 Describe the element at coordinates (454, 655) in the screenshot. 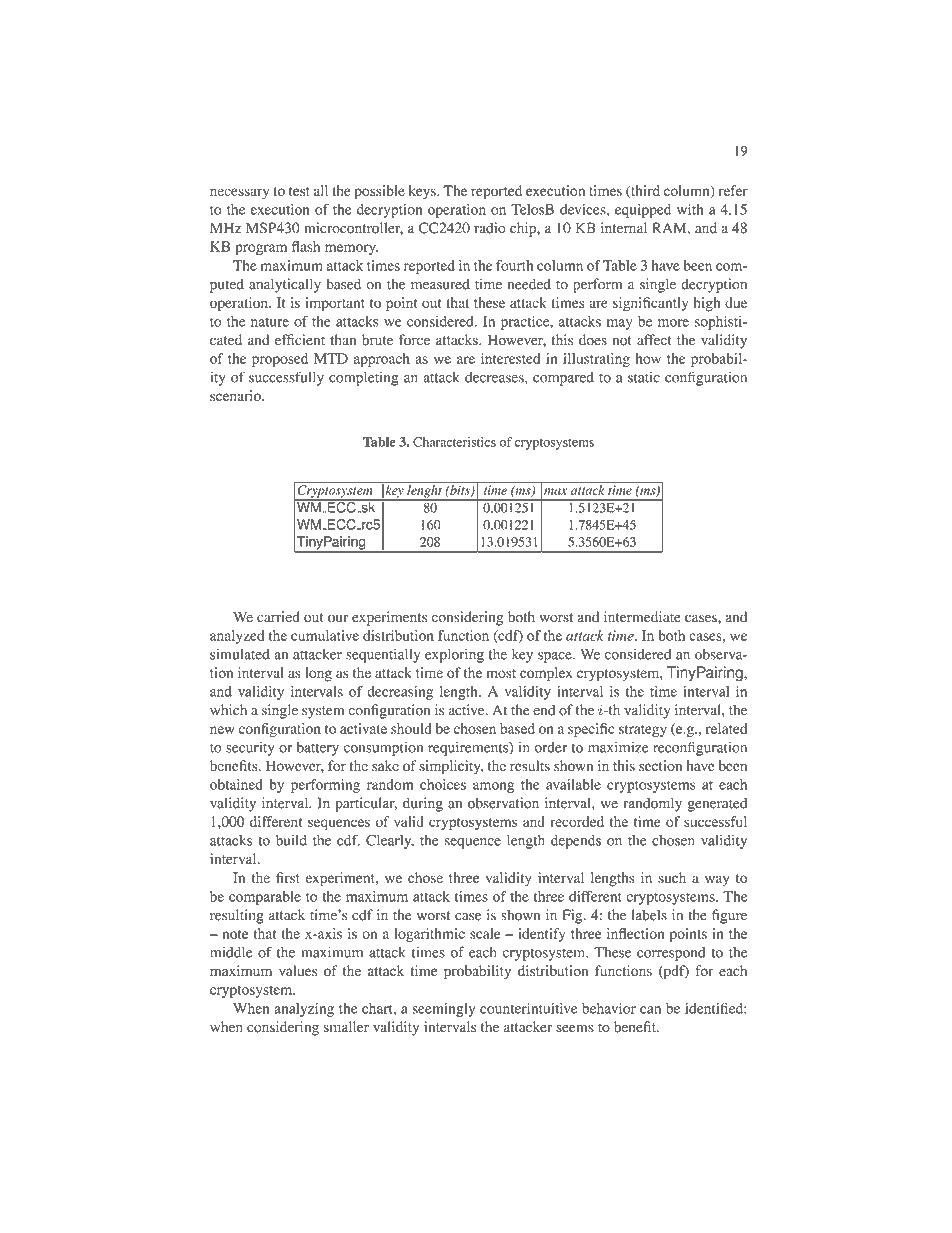

I see `exploring` at that location.
